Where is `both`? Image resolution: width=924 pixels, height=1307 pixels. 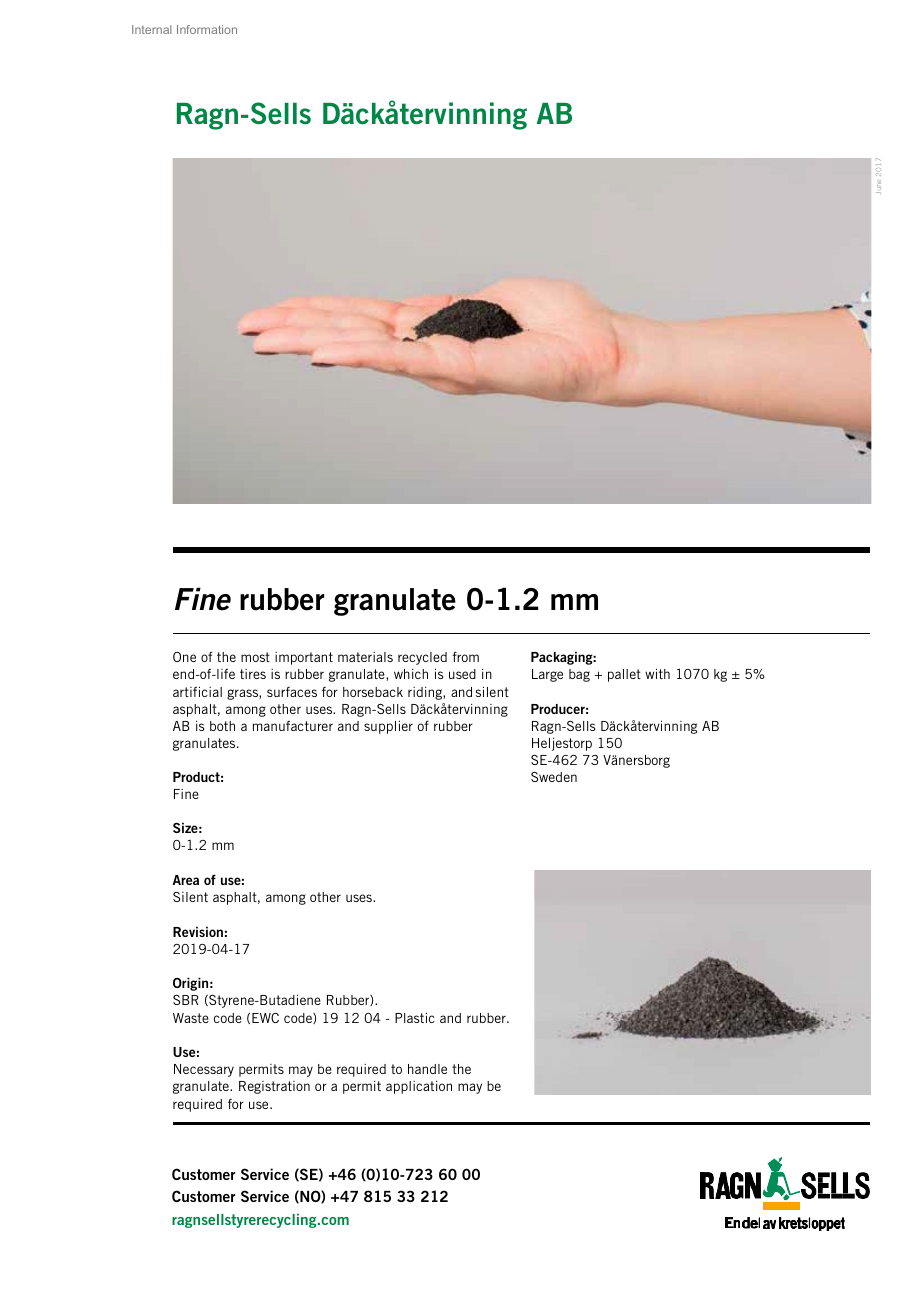
both is located at coordinates (222, 726).
